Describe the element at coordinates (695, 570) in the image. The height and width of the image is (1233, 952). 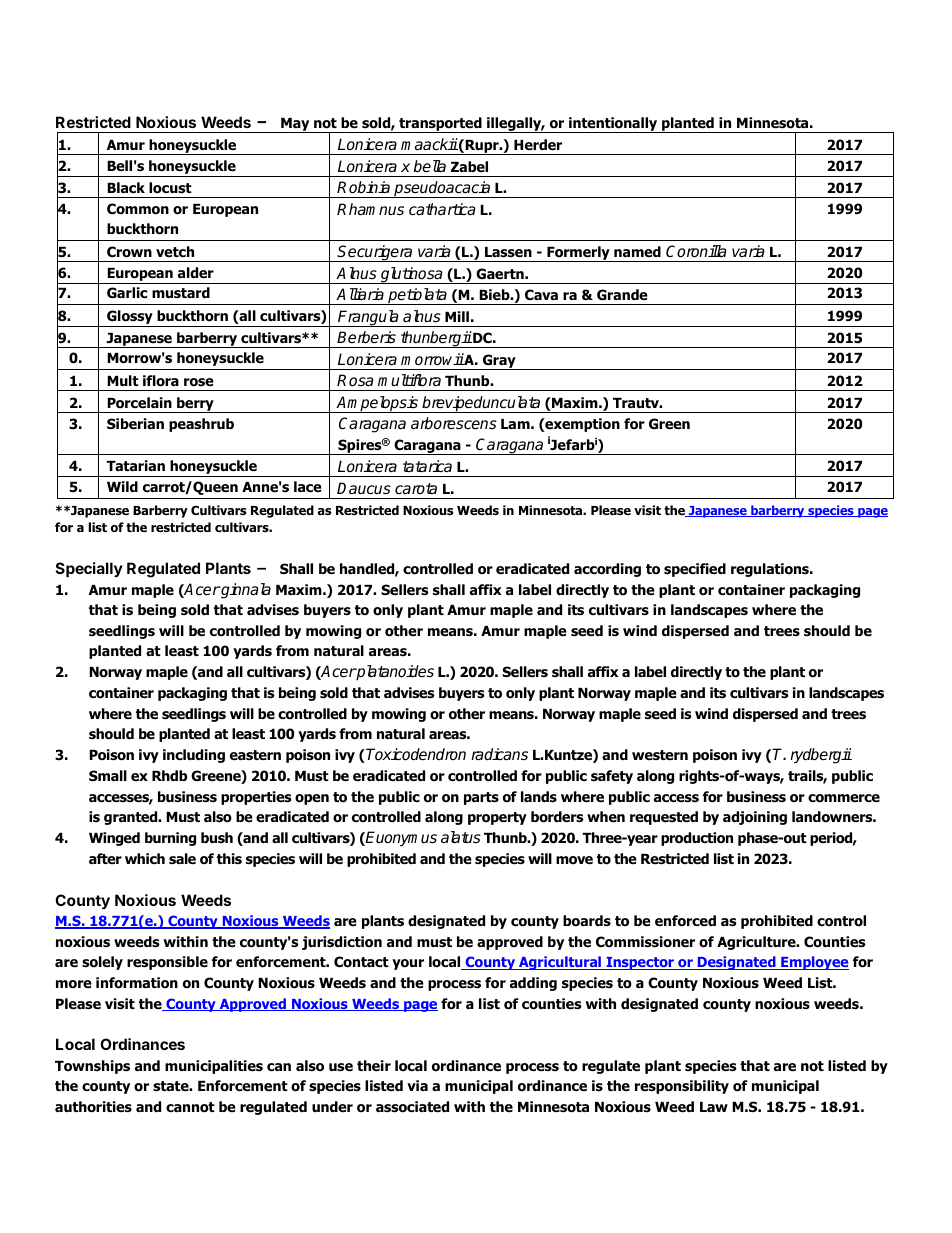
I see `specified` at that location.
